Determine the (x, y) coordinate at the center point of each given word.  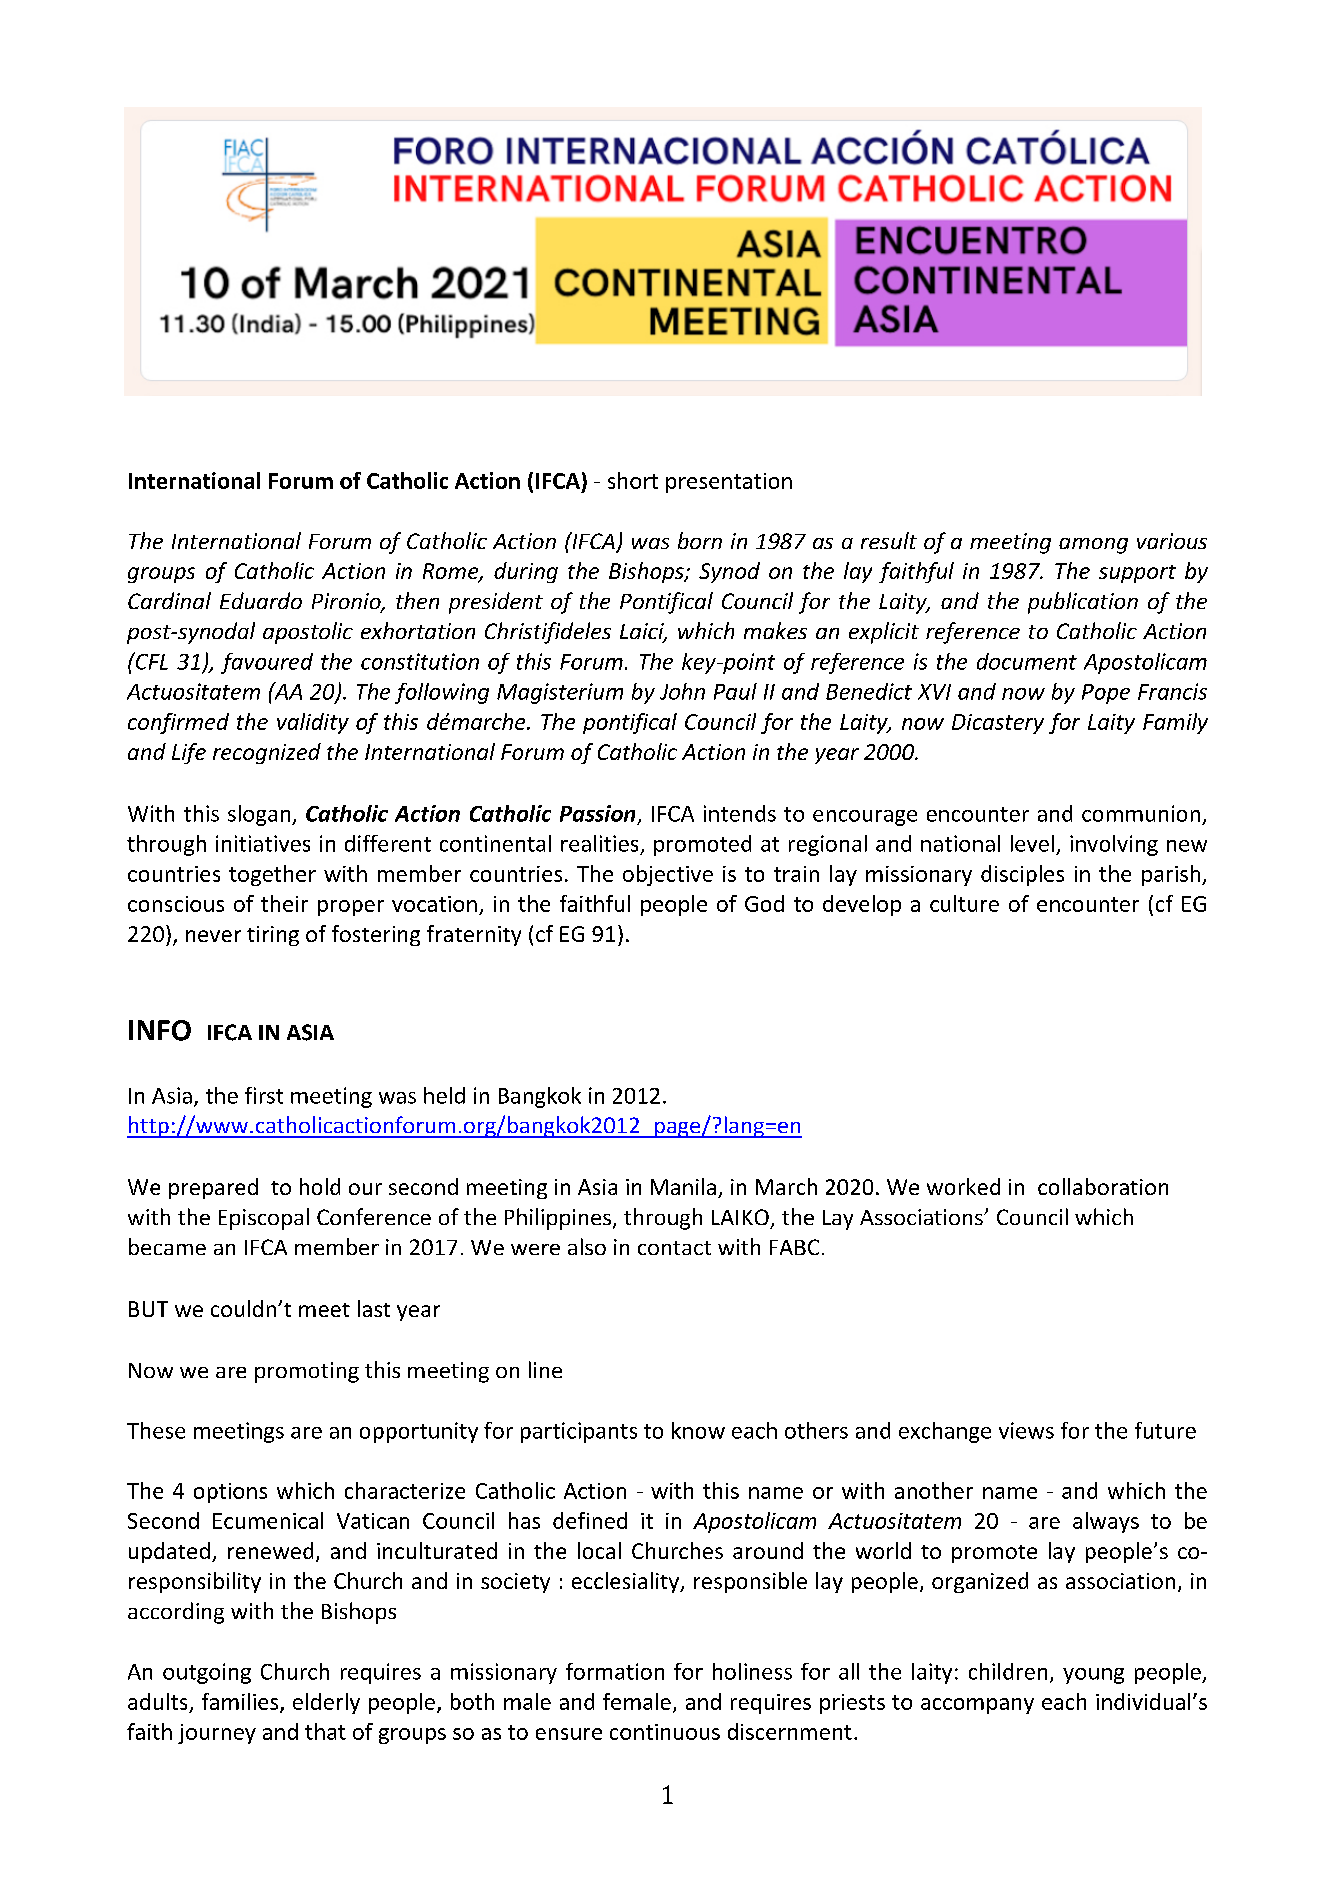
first (264, 1095)
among (1093, 546)
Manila (683, 1186)
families (241, 1702)
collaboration (1103, 1186)
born (700, 540)
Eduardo (261, 600)
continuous (665, 1732)
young (1093, 1676)
